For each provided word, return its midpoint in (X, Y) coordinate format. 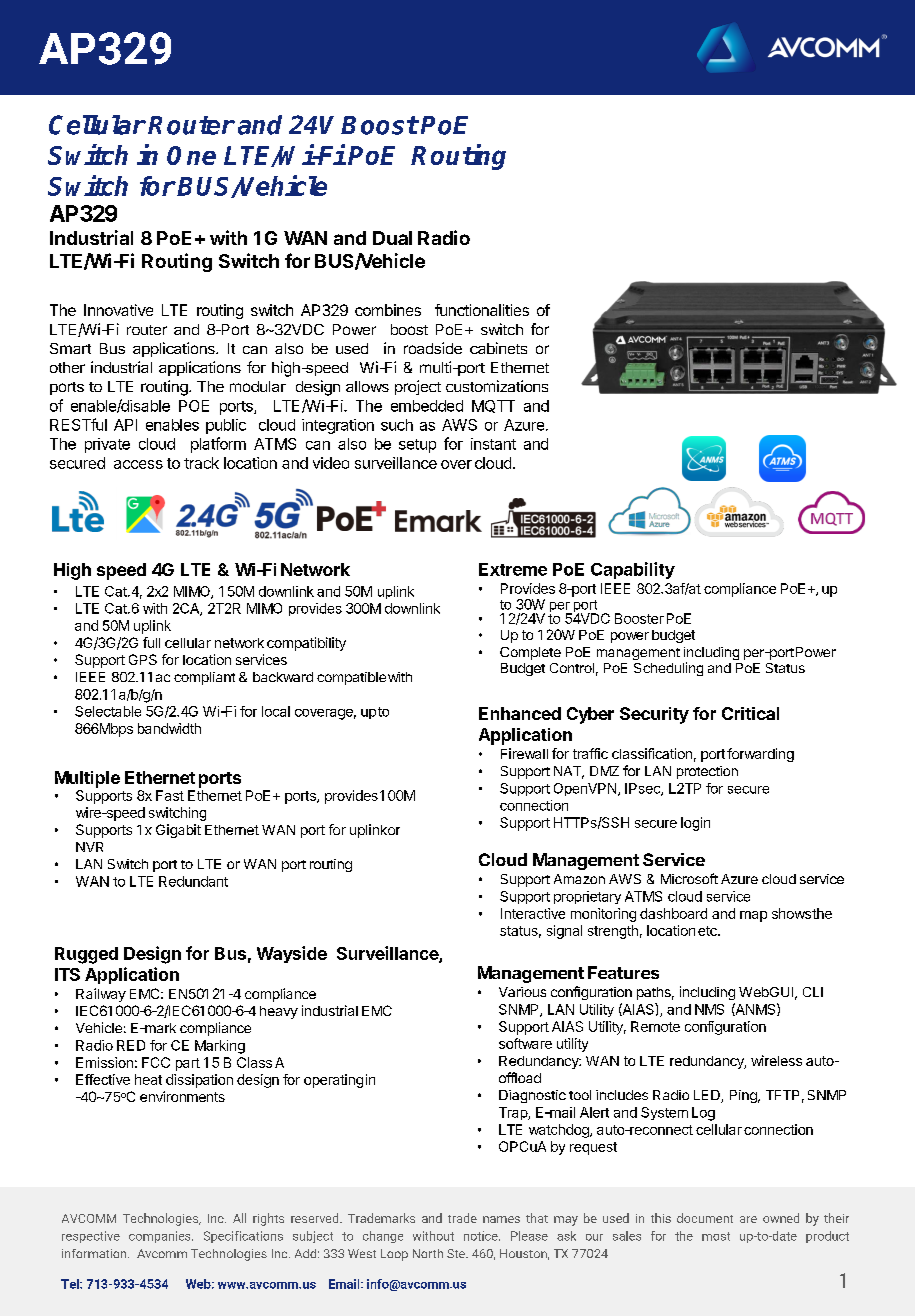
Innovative (118, 310)
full (151, 642)
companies (161, 1237)
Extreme (513, 569)
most (716, 1236)
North (428, 1253)
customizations (497, 386)
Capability (633, 570)
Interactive (533, 913)
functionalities (482, 310)
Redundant (193, 881)
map (753, 916)
